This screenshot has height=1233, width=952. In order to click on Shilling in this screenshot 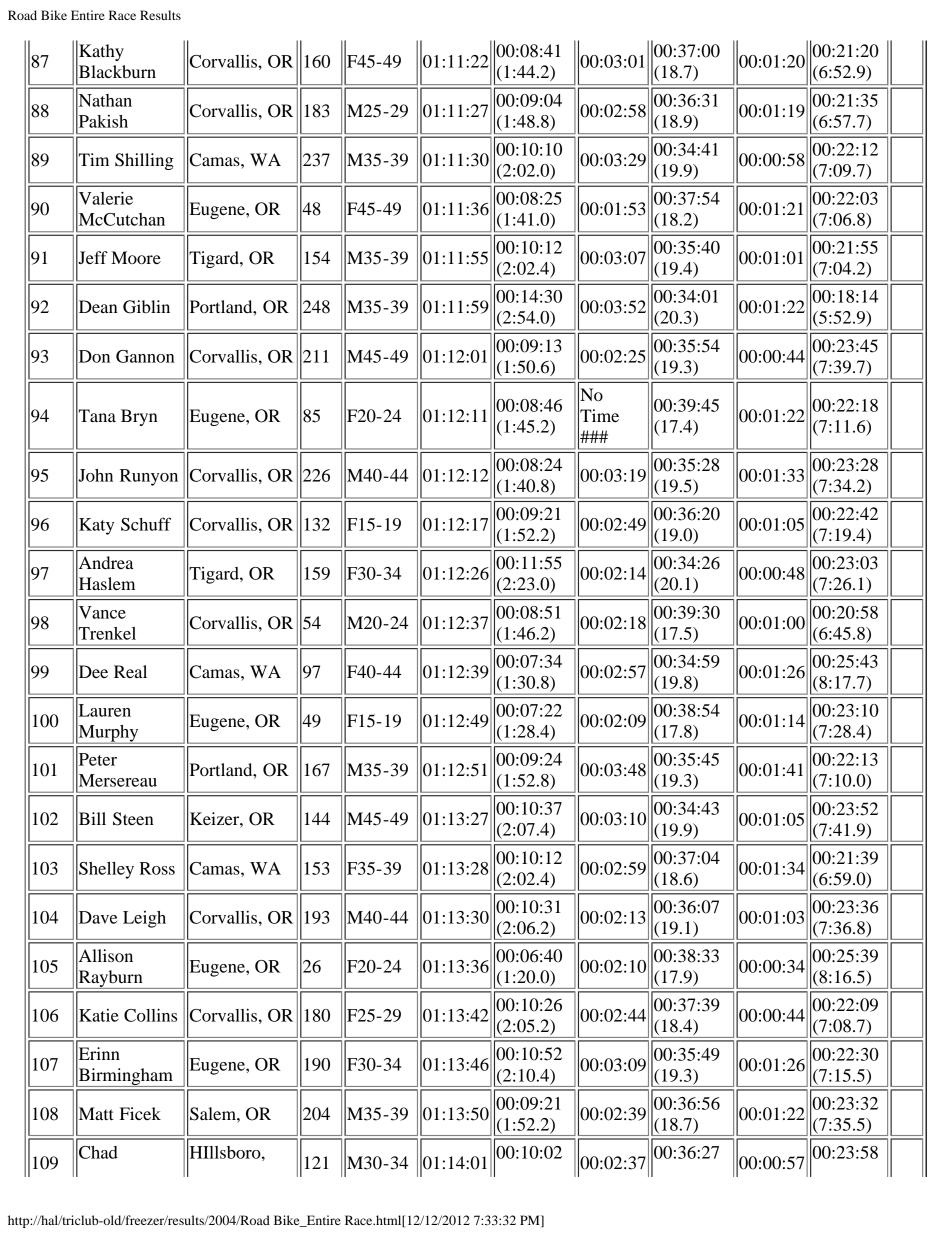, I will do `click(144, 161)`.
